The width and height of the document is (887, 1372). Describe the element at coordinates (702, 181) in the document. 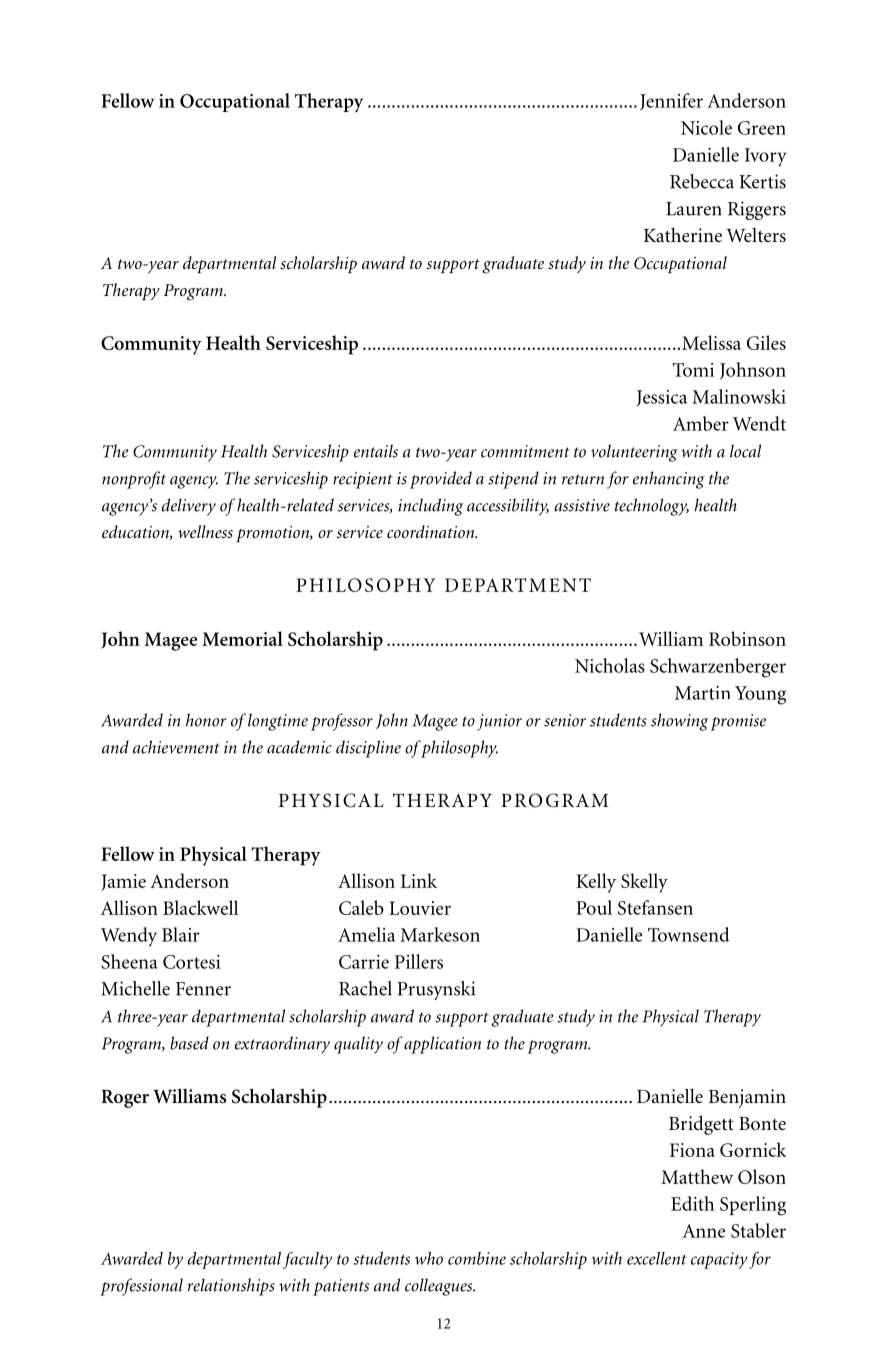

I see `Rebecca` at that location.
